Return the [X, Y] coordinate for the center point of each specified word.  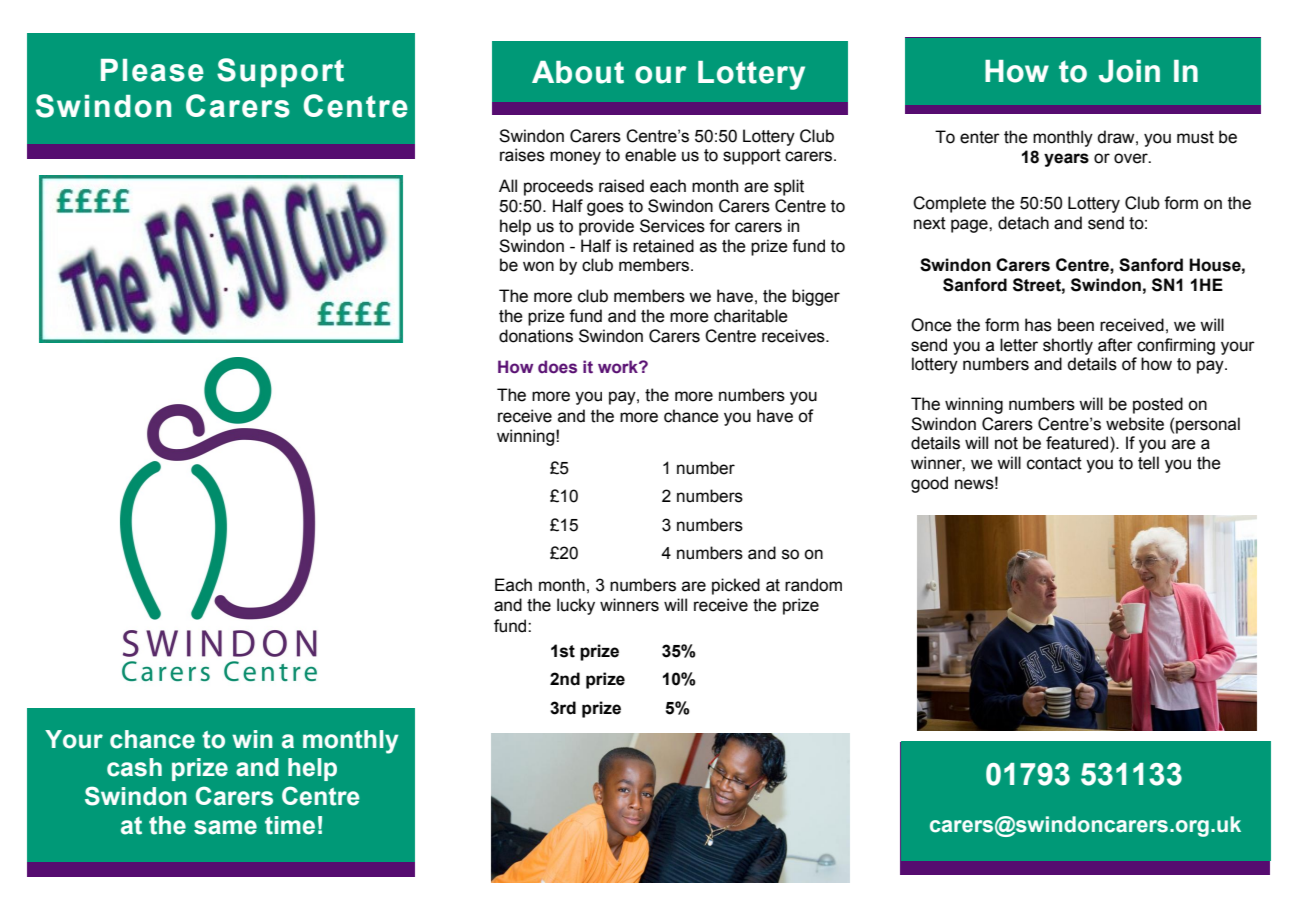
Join [1129, 71]
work [619, 367]
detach [1023, 223]
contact [1054, 463]
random [813, 585]
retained [663, 246]
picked [736, 586]
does [557, 367]
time [290, 825]
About [578, 72]
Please [152, 70]
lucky [576, 606]
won [538, 266]
